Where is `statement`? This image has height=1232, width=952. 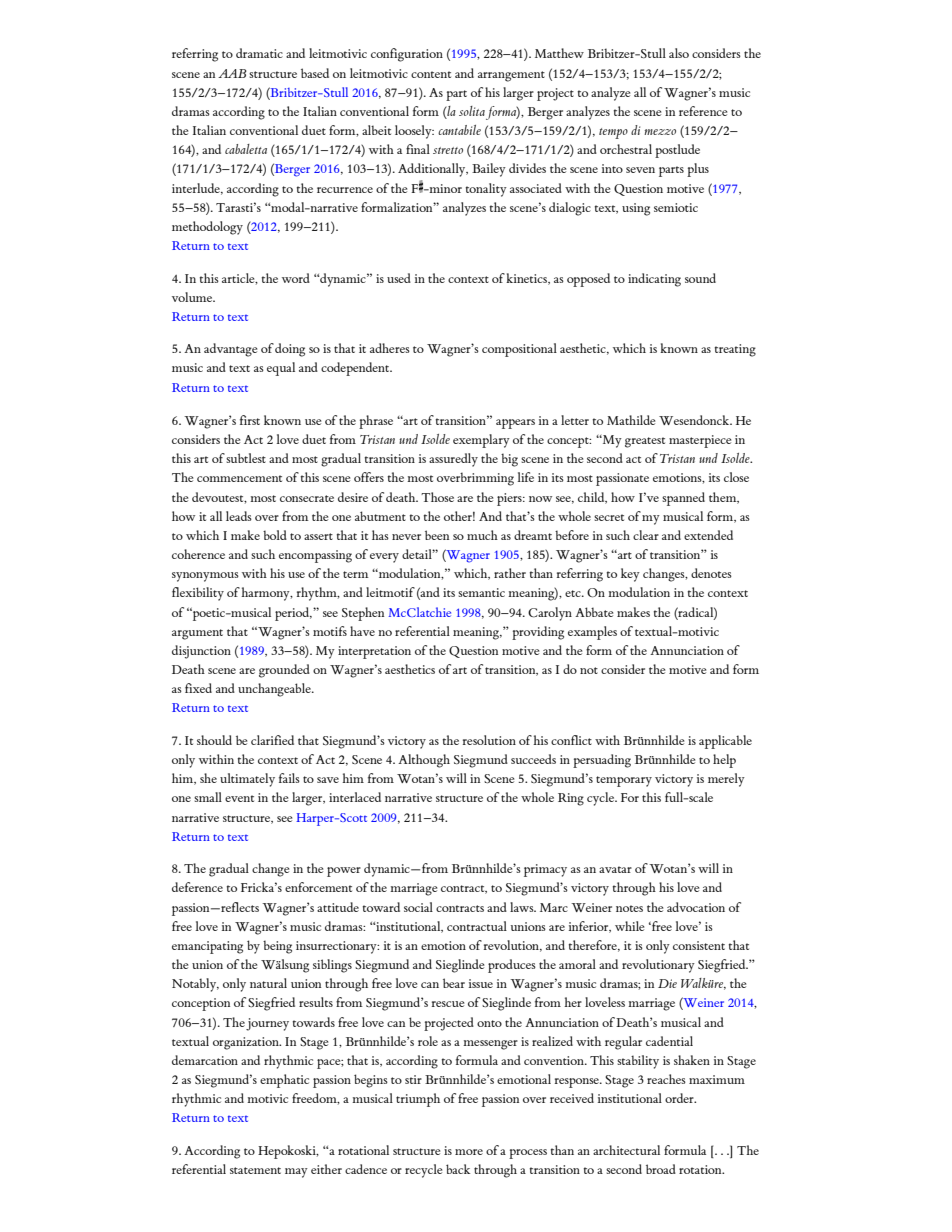
statement is located at coordinates (255, 1170).
